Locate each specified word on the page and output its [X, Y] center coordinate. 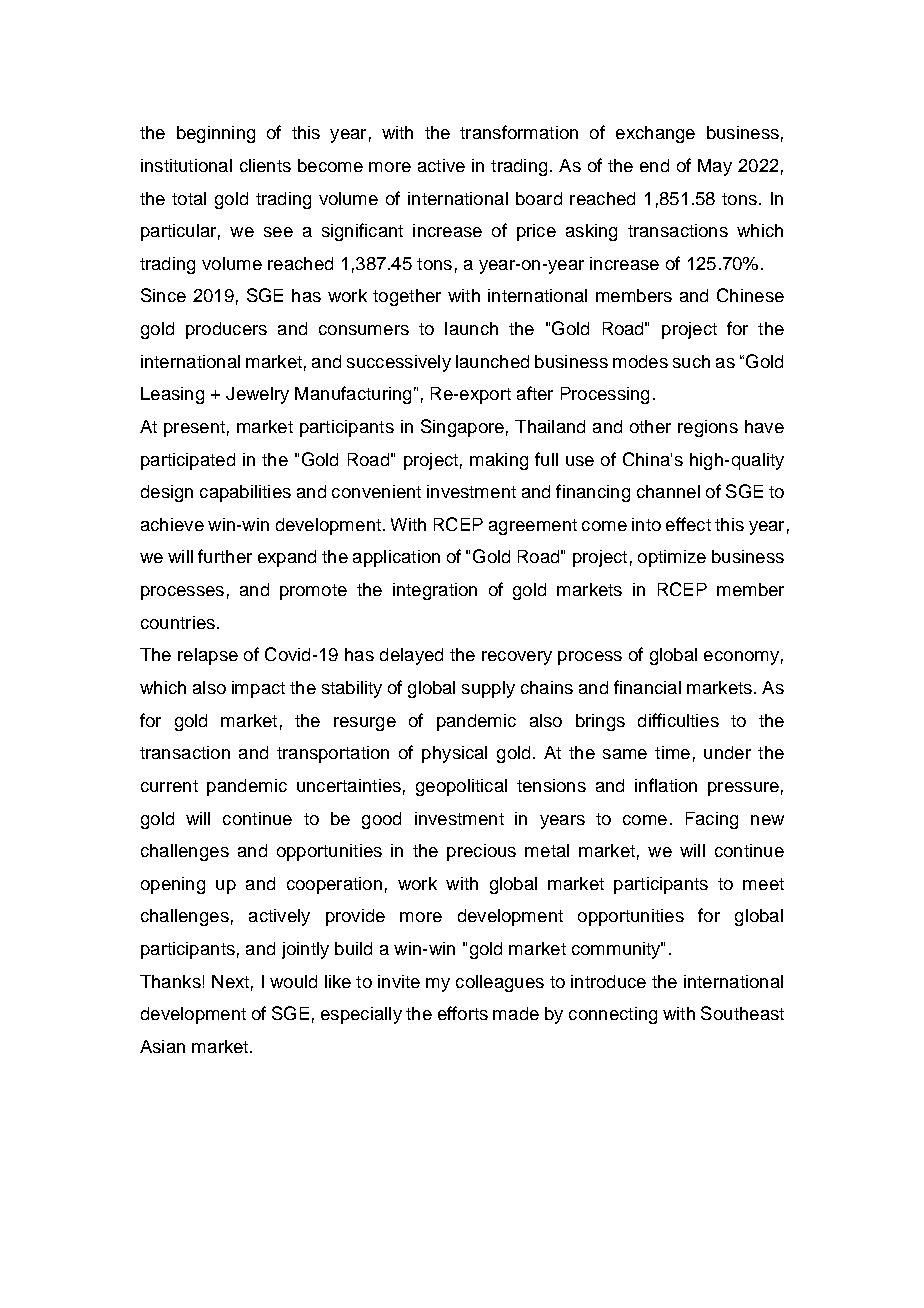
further [225, 556]
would [293, 981]
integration [435, 591]
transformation [519, 132]
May [715, 167]
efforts [463, 1013]
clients [265, 165]
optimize [672, 558]
